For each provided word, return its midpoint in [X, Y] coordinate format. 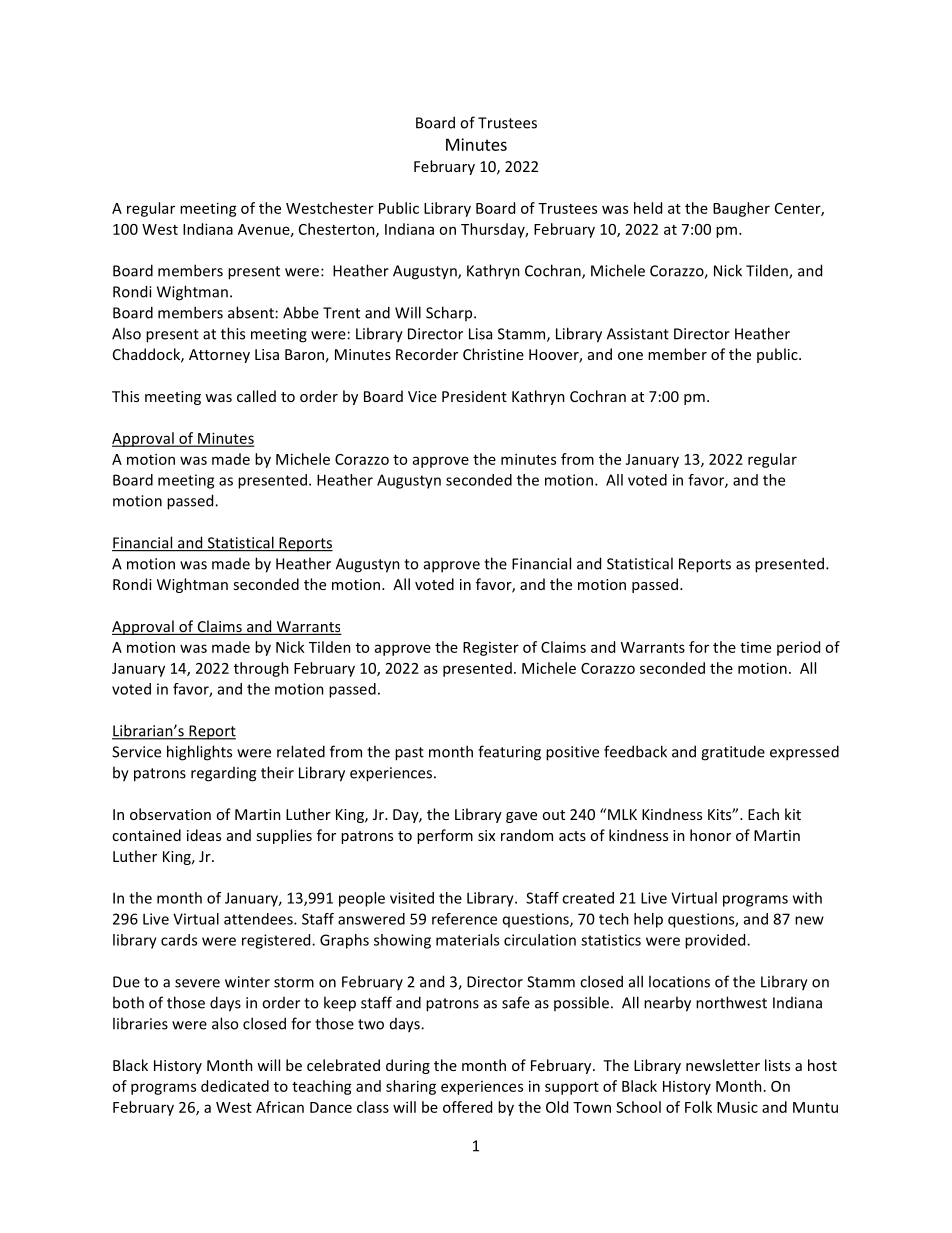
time [755, 647]
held [648, 208]
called [256, 396]
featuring [509, 753]
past [409, 754]
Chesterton [338, 230]
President [474, 396]
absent [251, 312]
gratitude [733, 753]
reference [464, 919]
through [261, 669]
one [630, 356]
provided [716, 941]
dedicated [235, 1086]
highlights [199, 753]
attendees [259, 919]
